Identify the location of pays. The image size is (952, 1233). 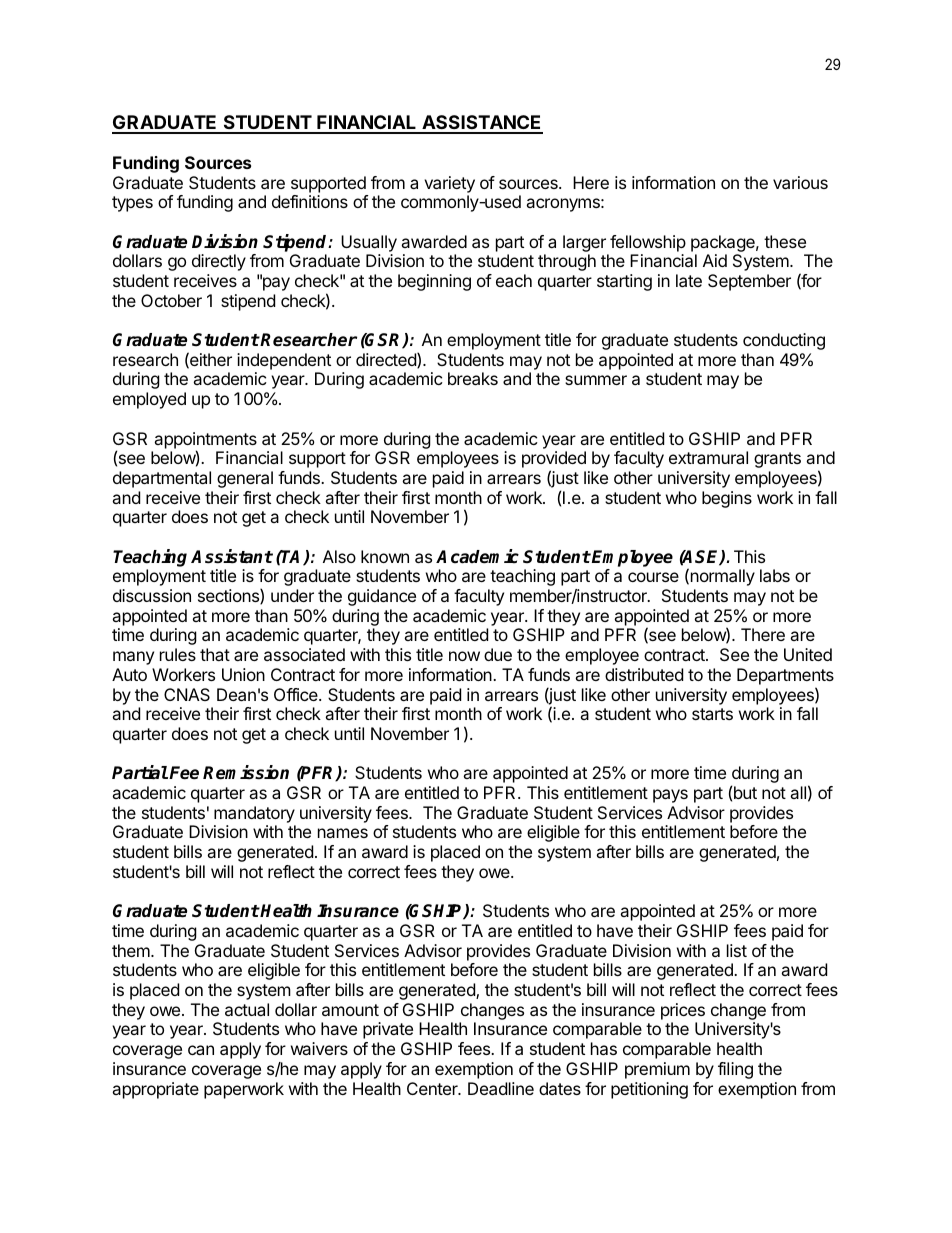
(670, 796).
